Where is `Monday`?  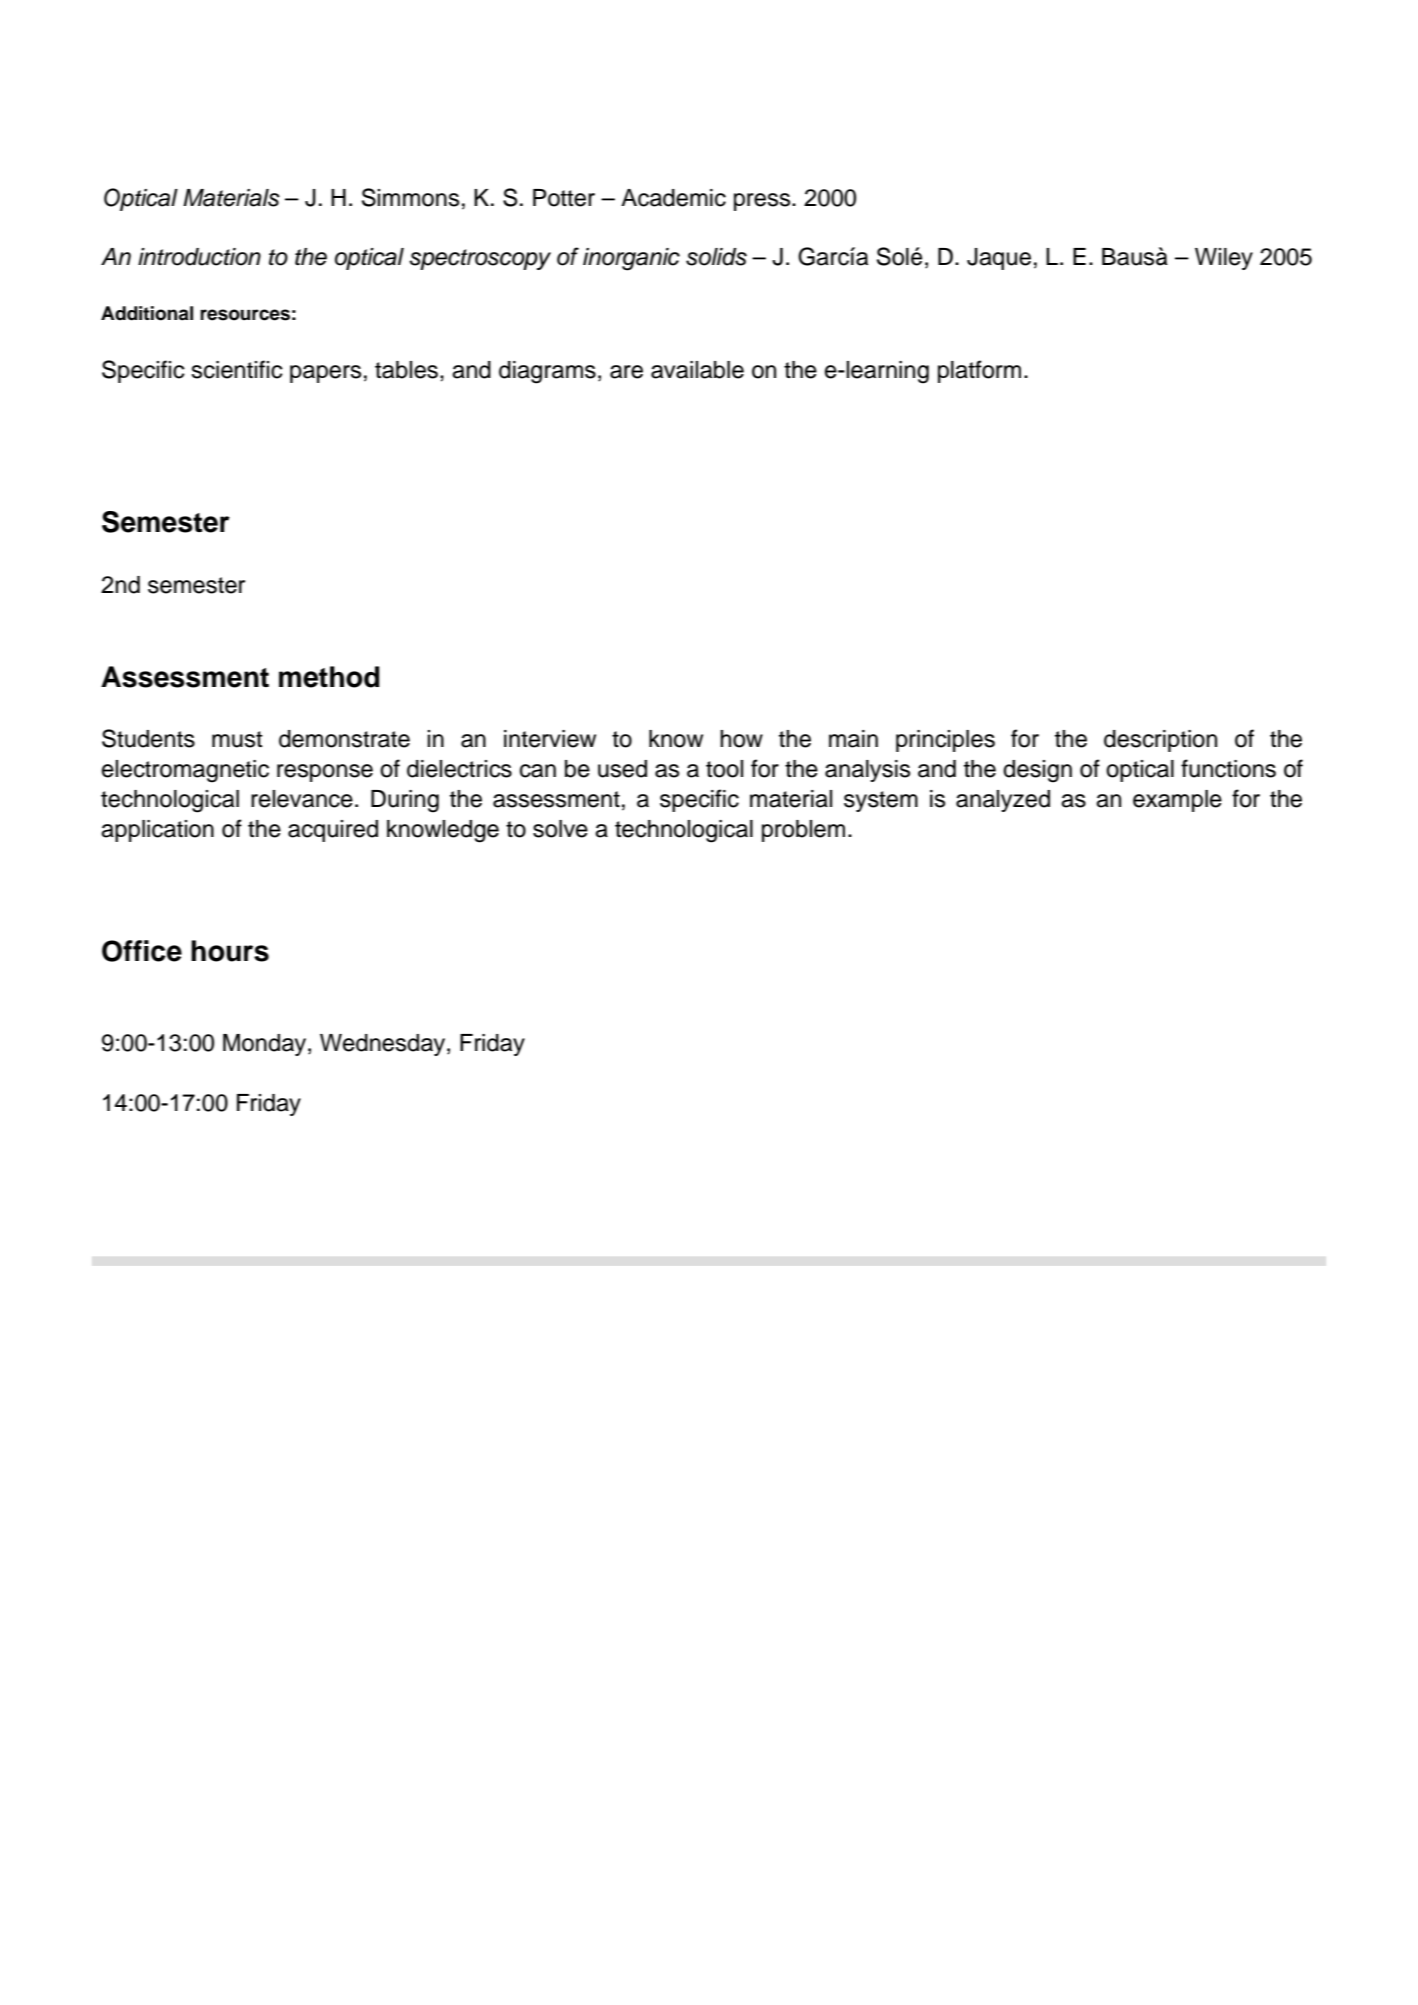
Monday is located at coordinates (266, 1045).
